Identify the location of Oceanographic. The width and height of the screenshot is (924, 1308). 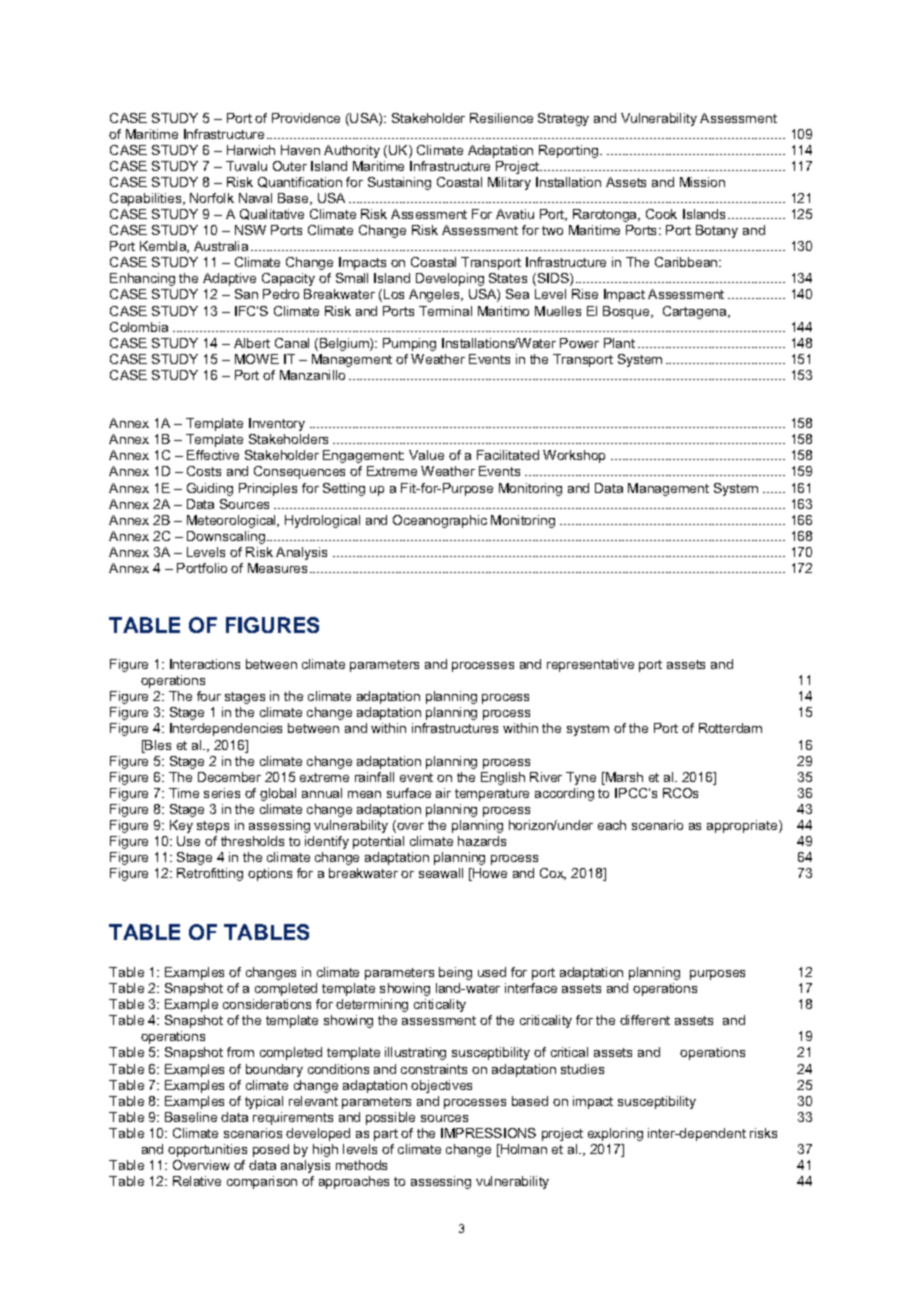
(440, 521).
